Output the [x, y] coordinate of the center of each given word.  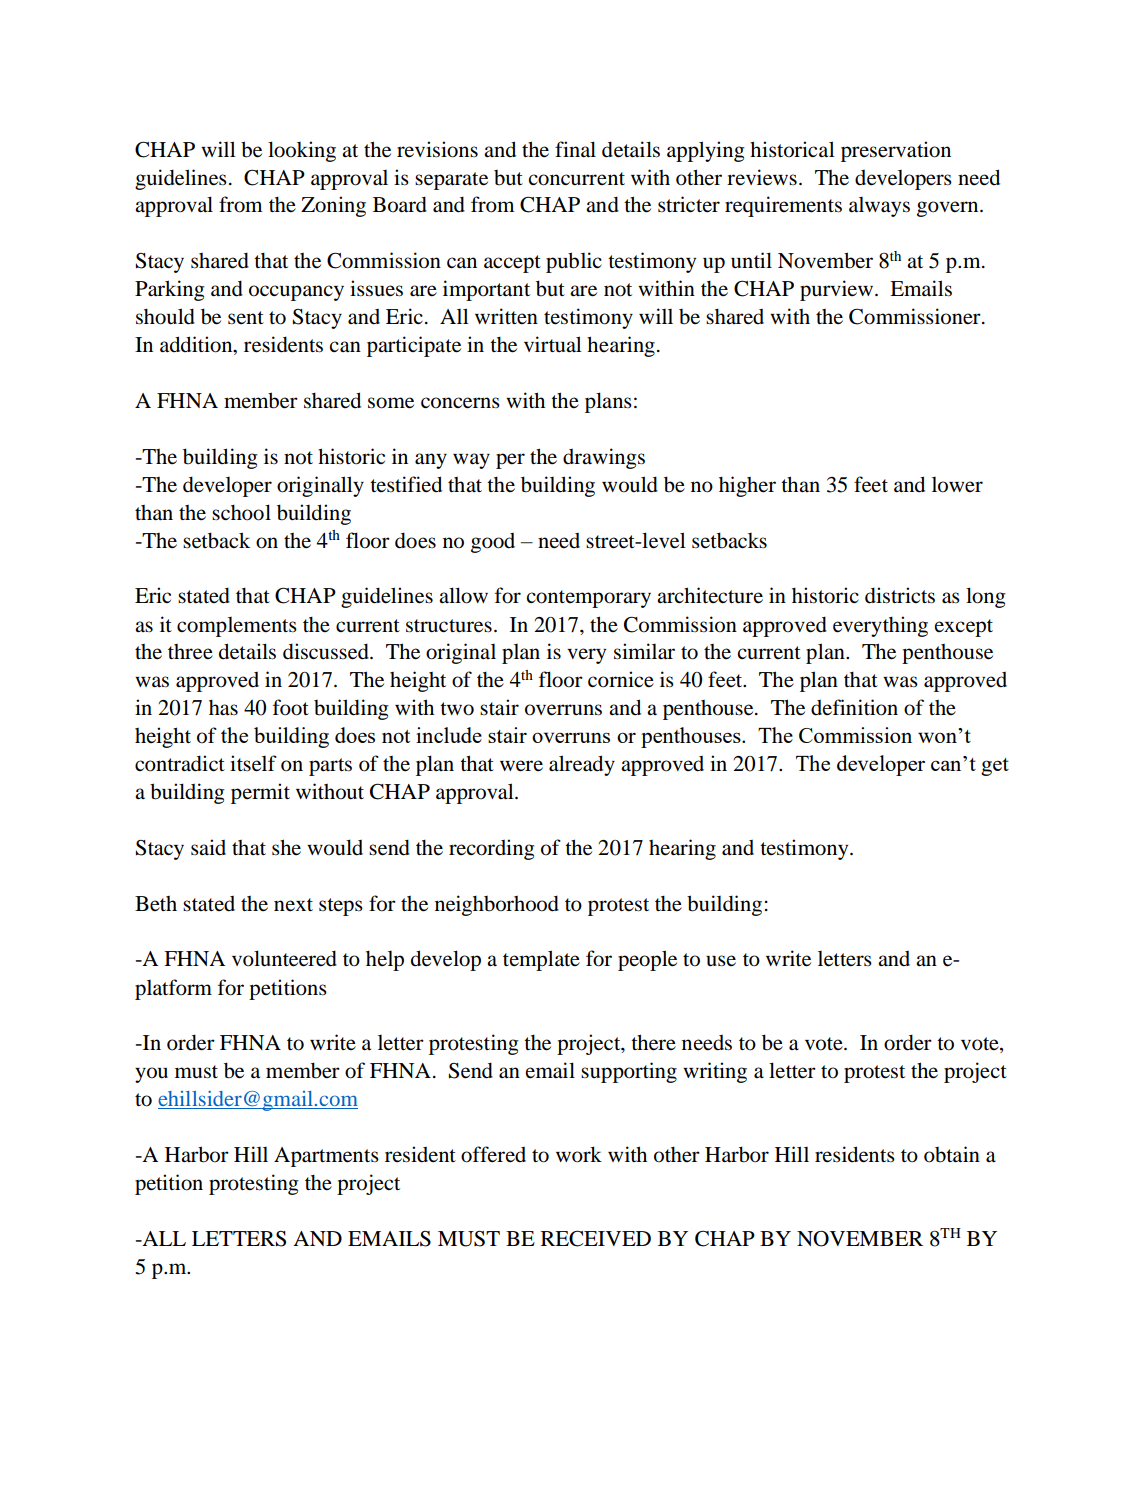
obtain [952, 1154]
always [879, 207]
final [575, 149]
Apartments [326, 1157]
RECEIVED [596, 1238]
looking [302, 151]
